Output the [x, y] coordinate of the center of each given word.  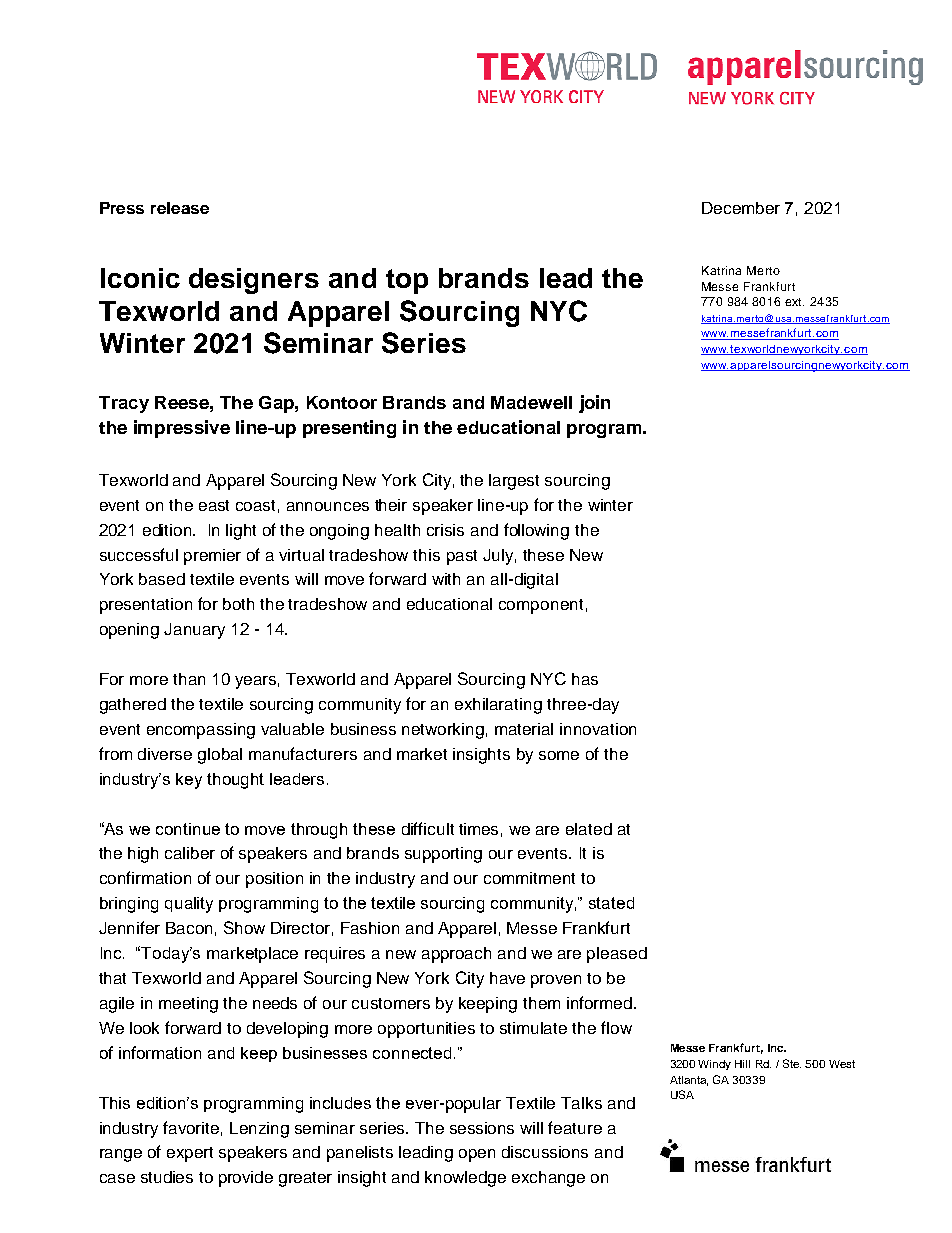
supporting [443, 855]
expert [190, 1154]
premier [212, 557]
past [462, 557]
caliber [190, 853]
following [536, 531]
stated [611, 903]
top [407, 281]
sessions [482, 1128]
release [180, 208]
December [741, 208]
